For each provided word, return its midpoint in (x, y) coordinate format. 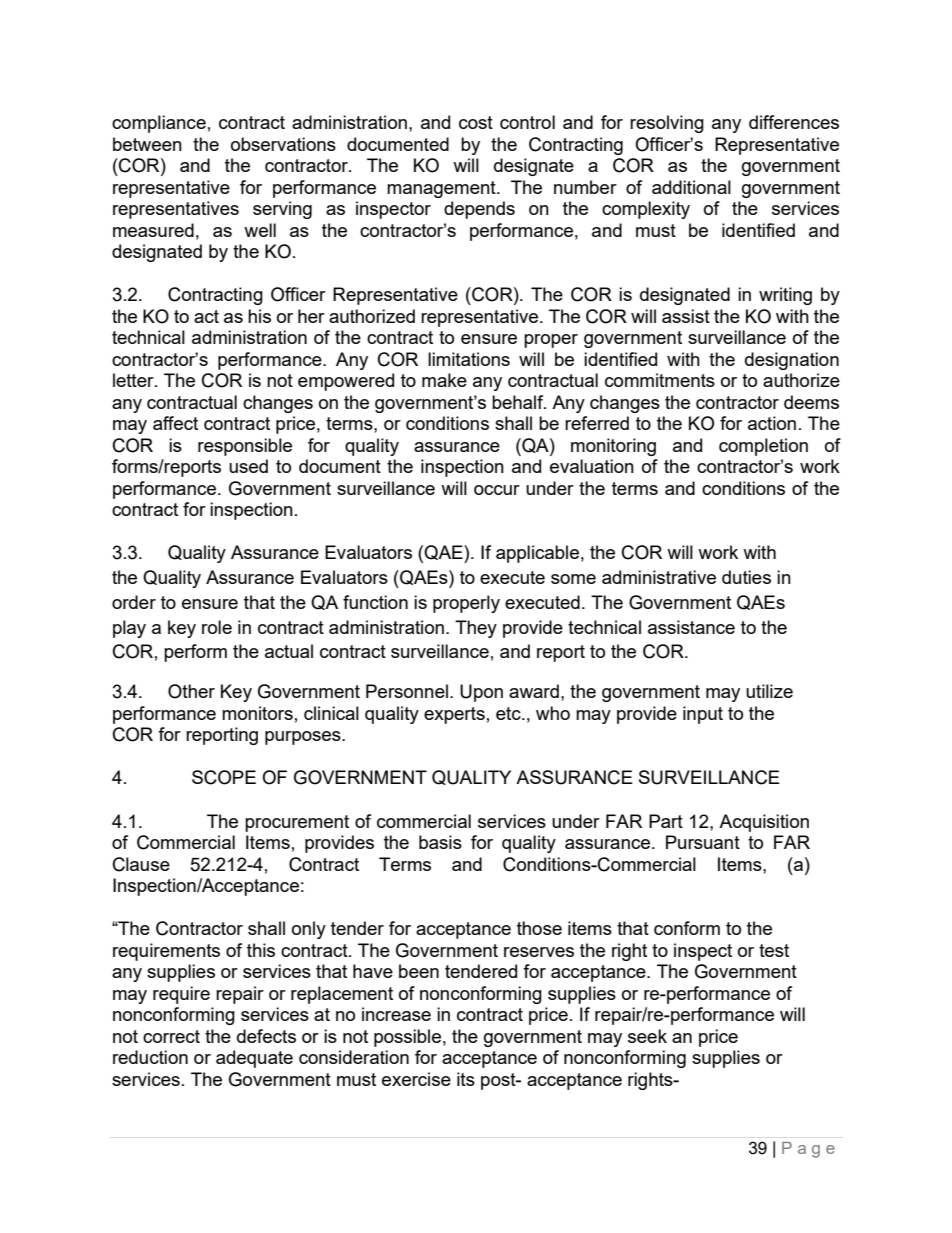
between (147, 144)
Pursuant (703, 842)
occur (497, 490)
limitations (469, 359)
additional (691, 187)
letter (134, 380)
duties (746, 577)
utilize (769, 691)
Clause (141, 864)
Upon (481, 693)
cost (476, 122)
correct (171, 1036)
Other (191, 691)
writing (785, 296)
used (248, 466)
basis (440, 842)
